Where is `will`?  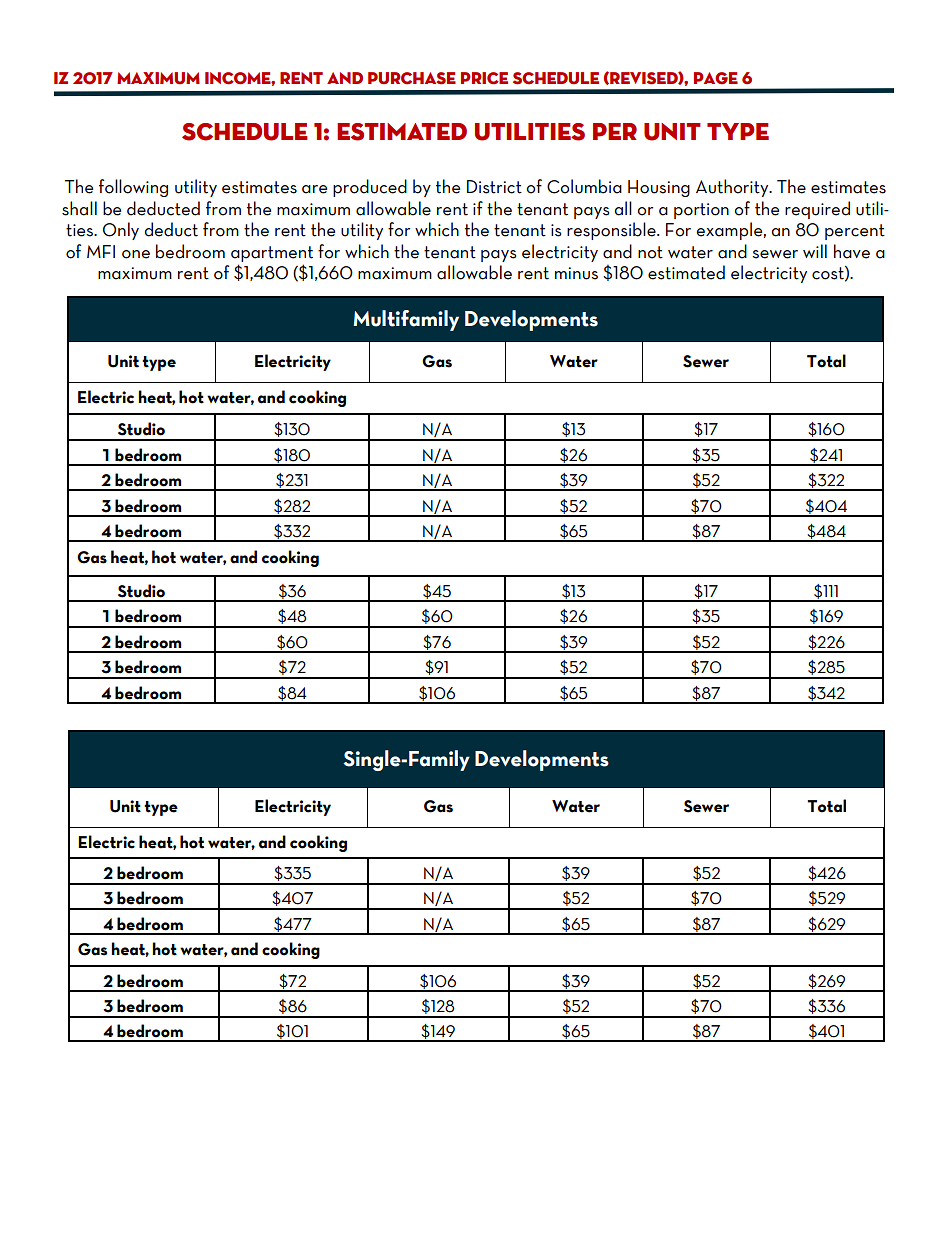
will is located at coordinates (815, 251).
